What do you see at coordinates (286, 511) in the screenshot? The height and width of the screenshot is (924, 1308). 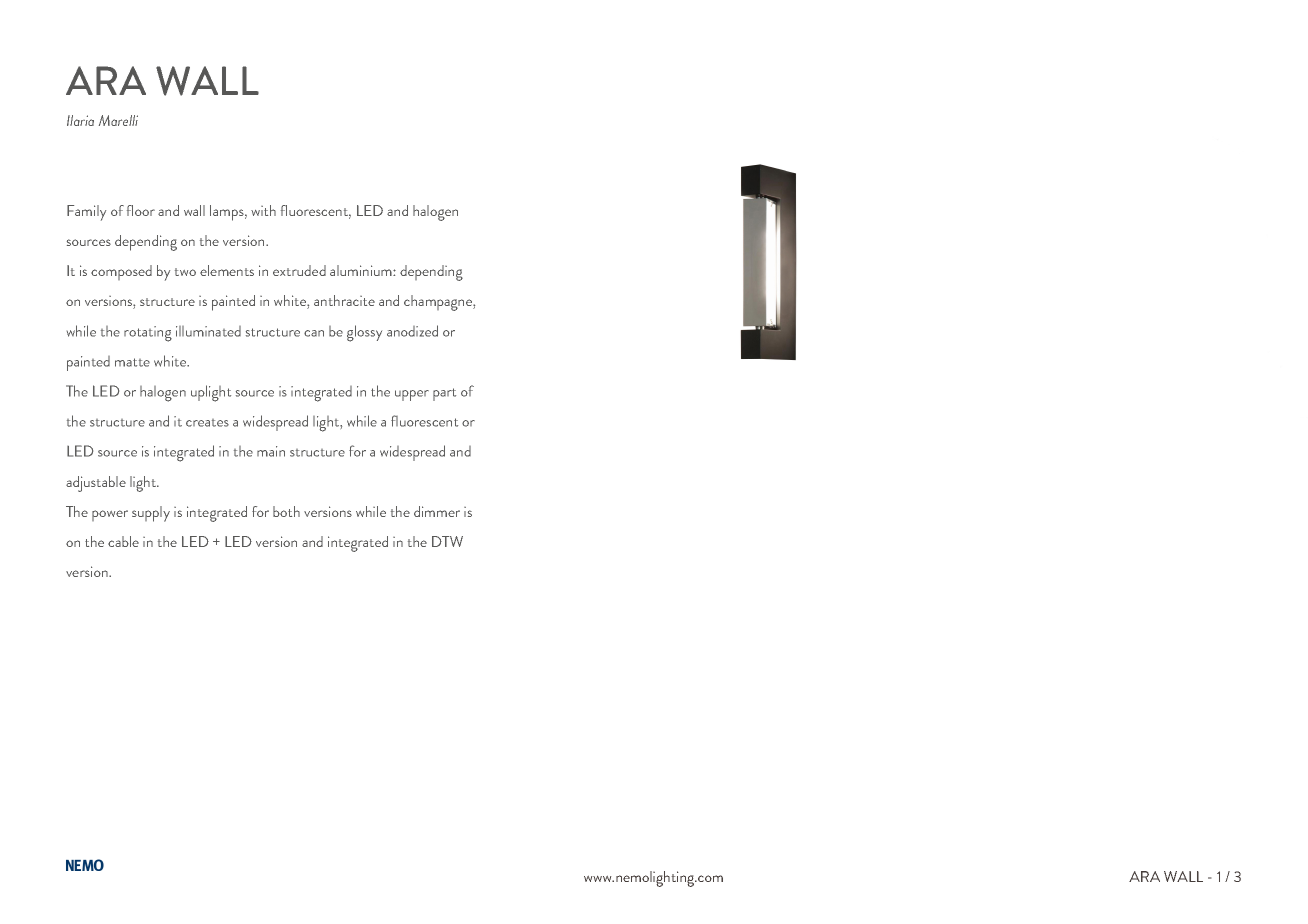 I see `both` at bounding box center [286, 511].
